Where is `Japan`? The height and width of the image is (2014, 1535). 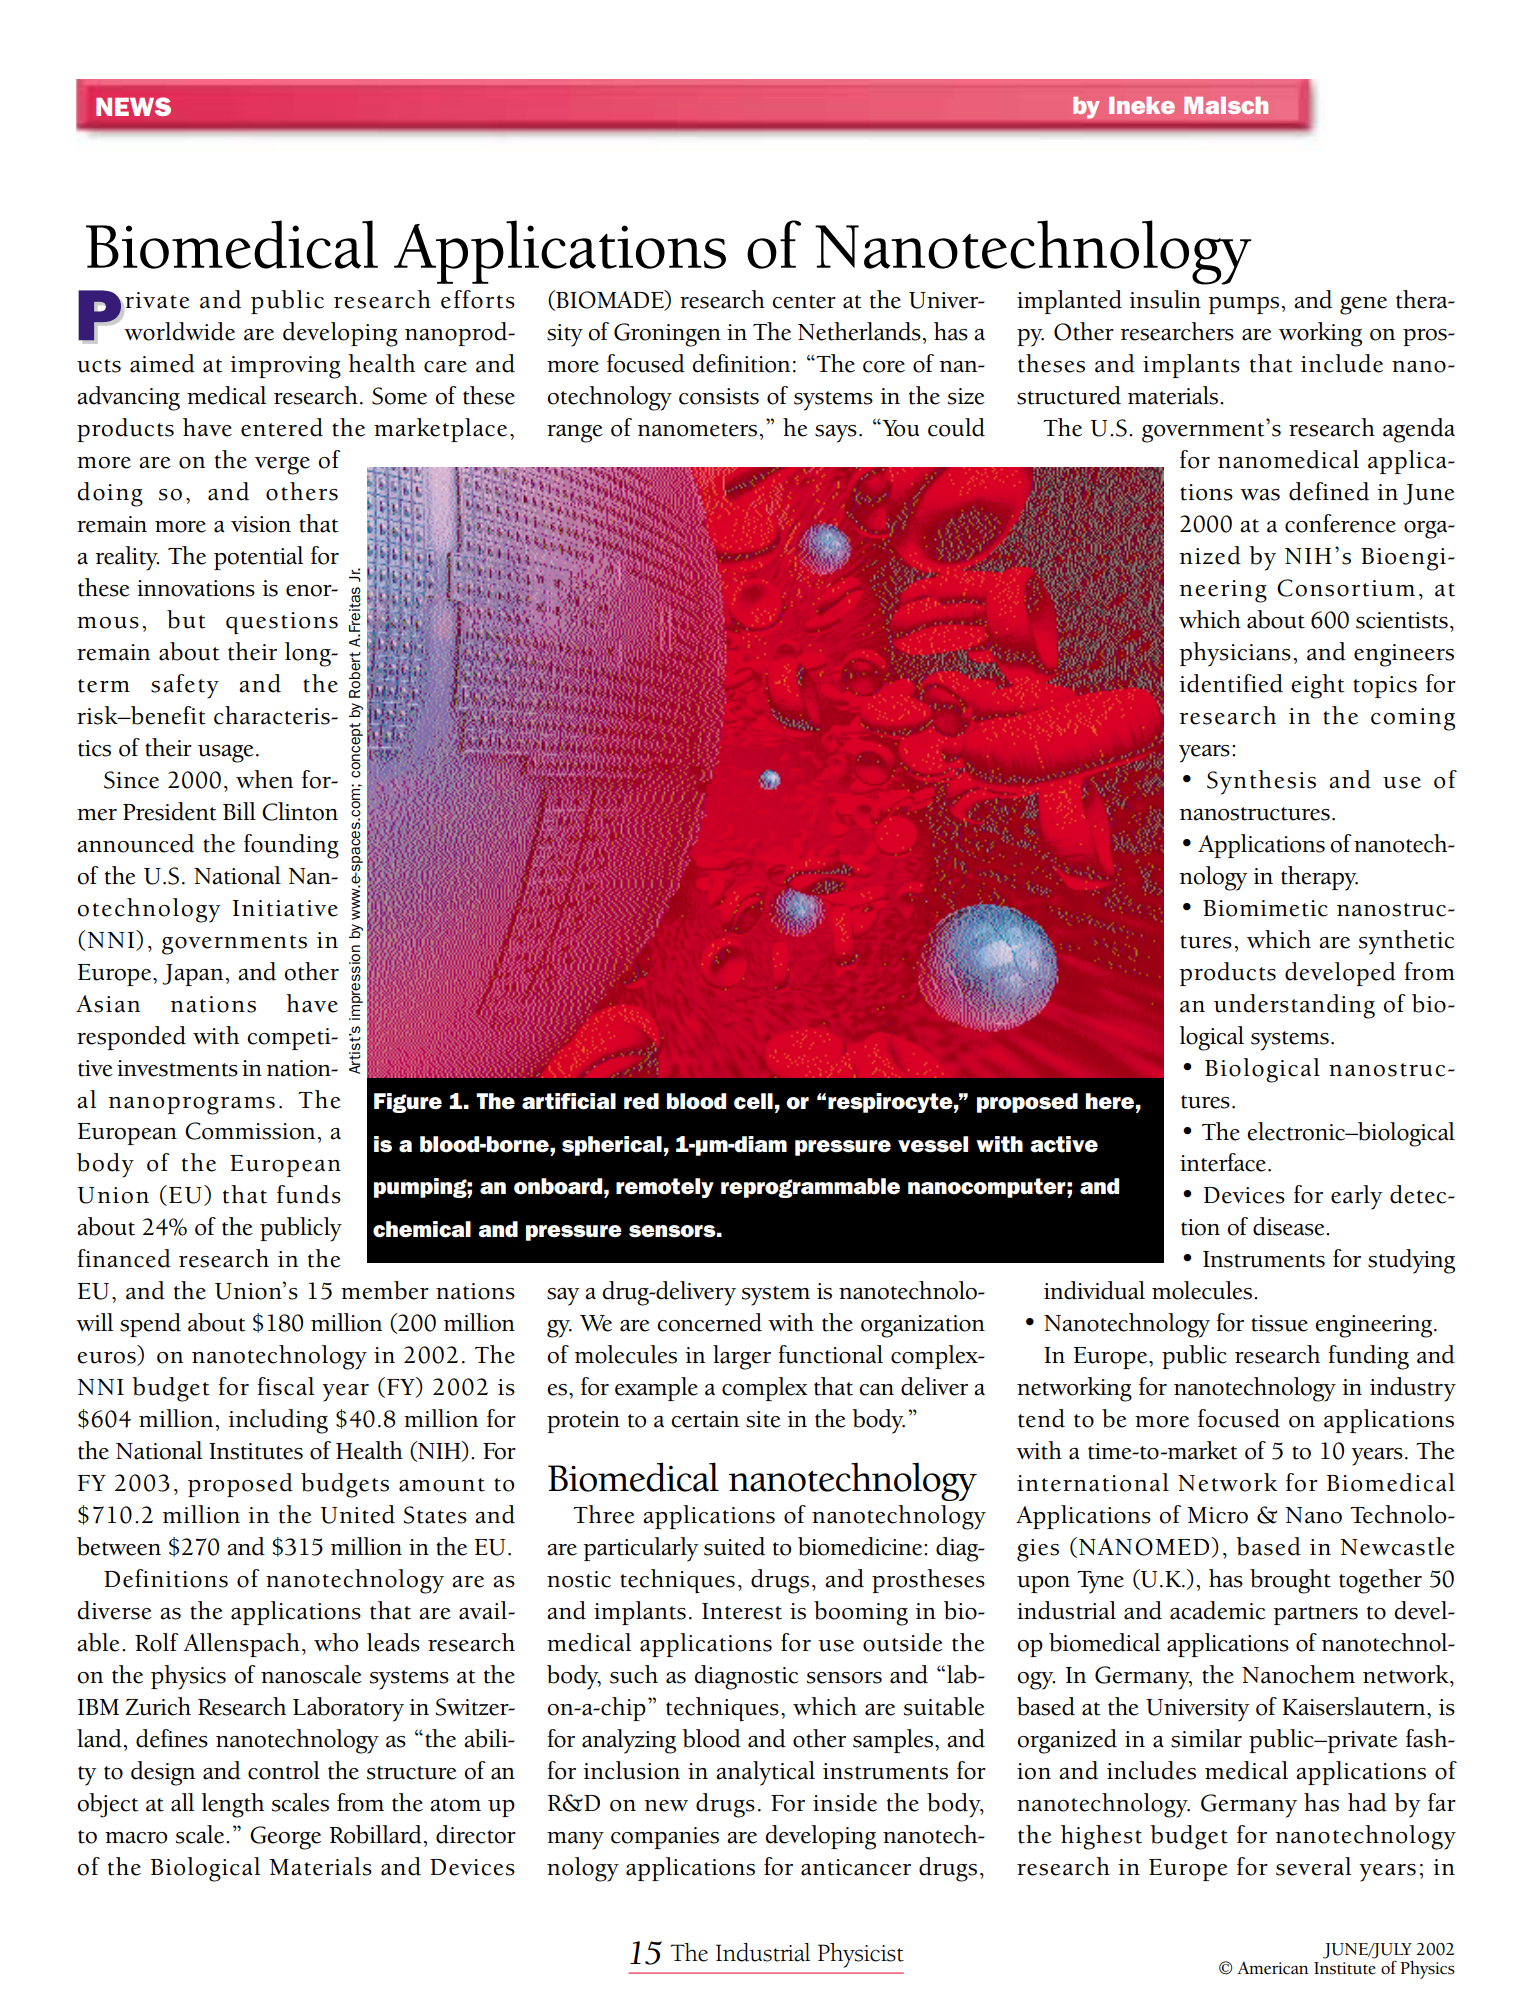 Japan is located at coordinates (192, 975).
